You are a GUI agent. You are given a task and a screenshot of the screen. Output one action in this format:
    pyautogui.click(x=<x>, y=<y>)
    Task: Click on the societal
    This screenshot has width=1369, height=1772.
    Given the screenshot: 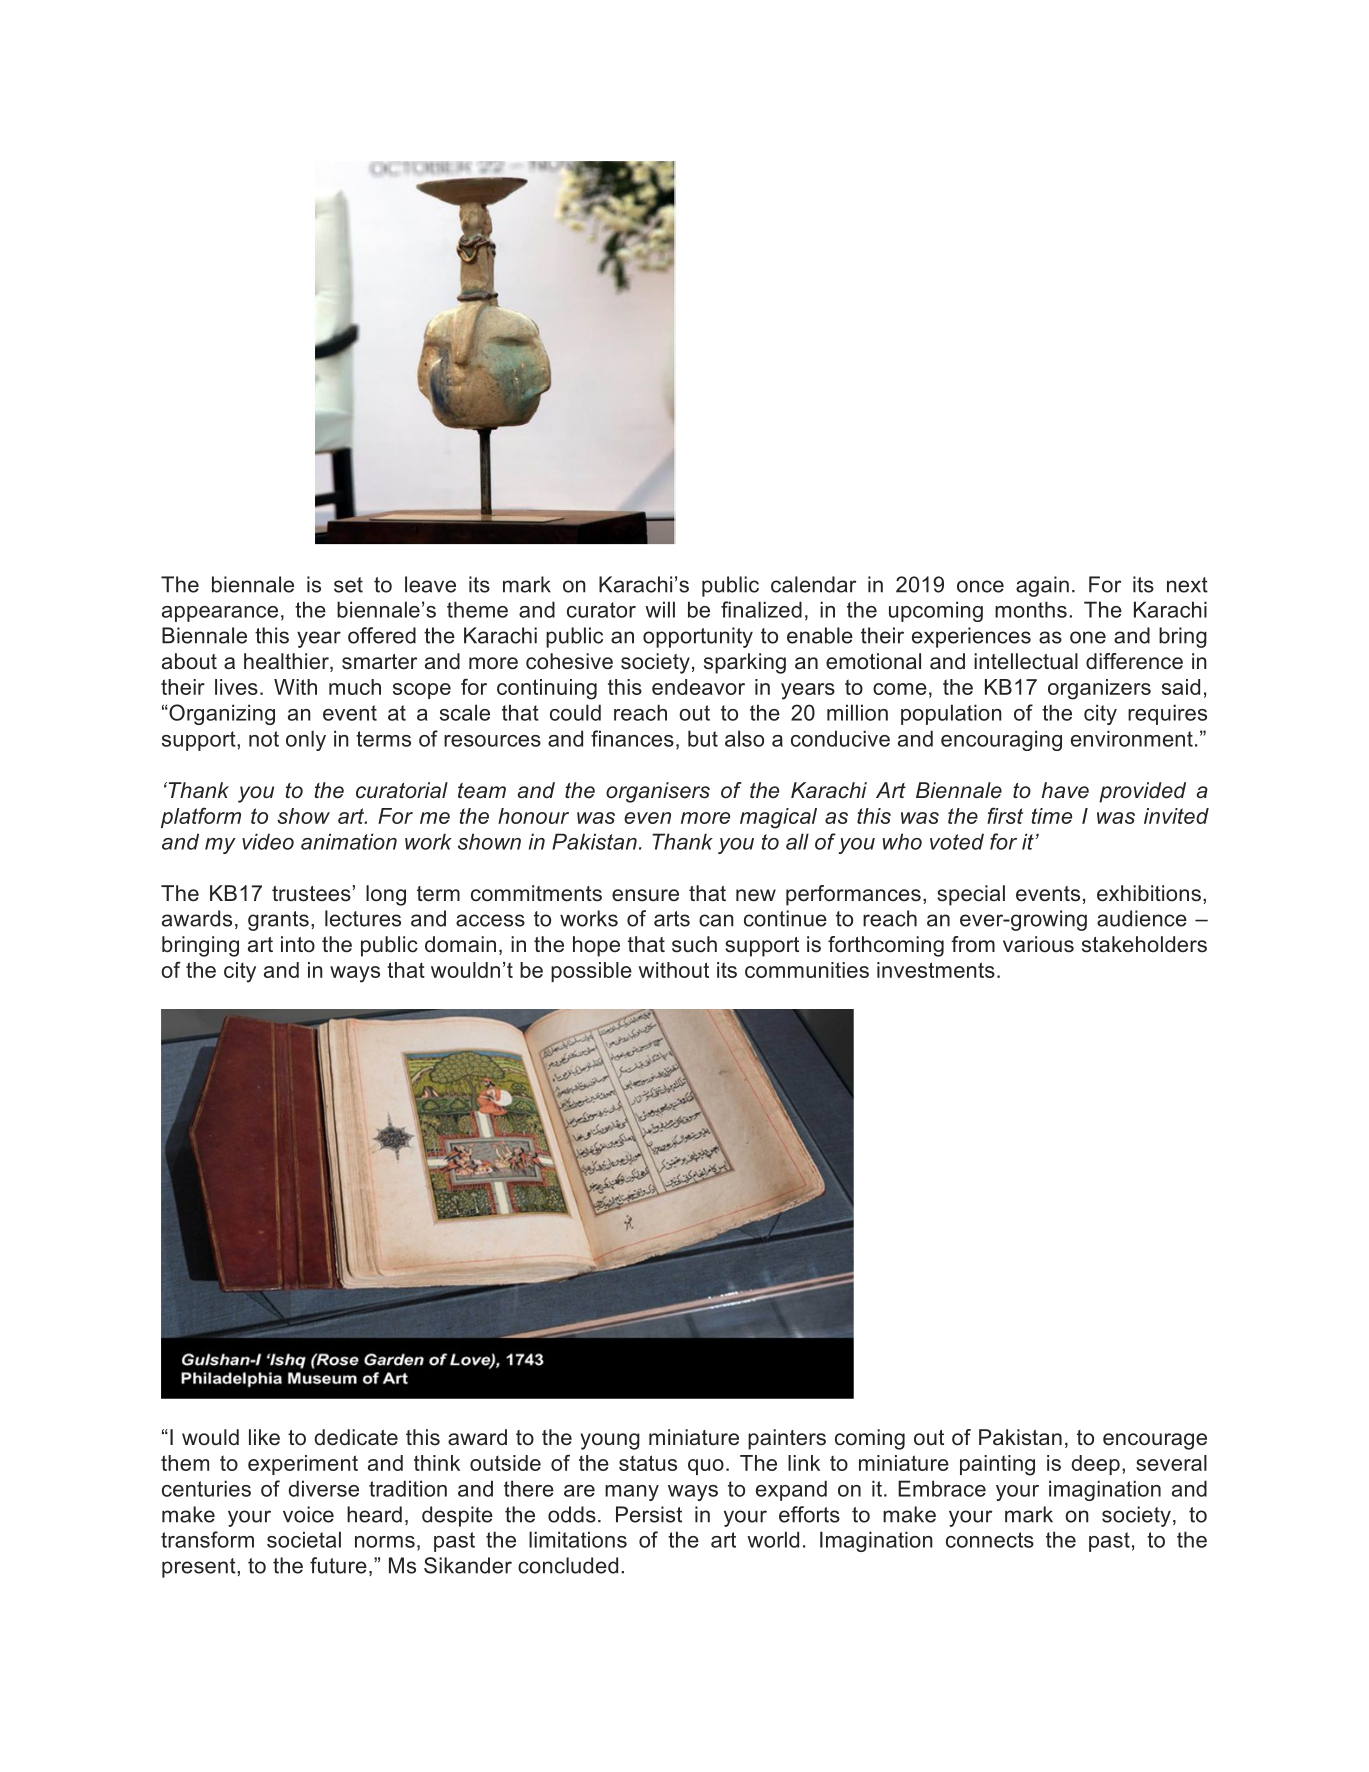 What is the action you would take?
    pyautogui.click(x=304, y=1539)
